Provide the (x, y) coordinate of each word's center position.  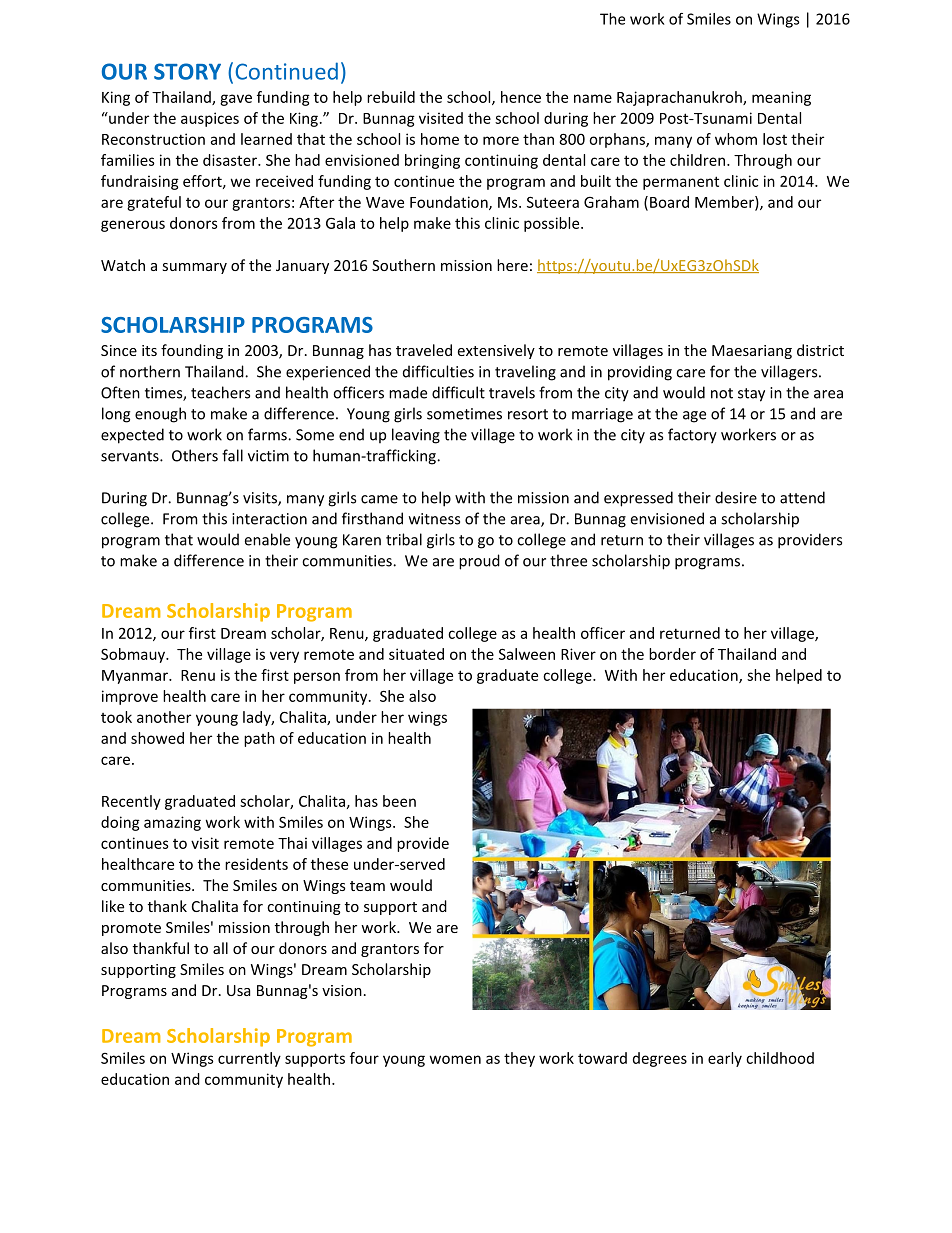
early (725, 1059)
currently (249, 1059)
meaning (781, 98)
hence (521, 97)
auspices (210, 119)
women (455, 1059)
